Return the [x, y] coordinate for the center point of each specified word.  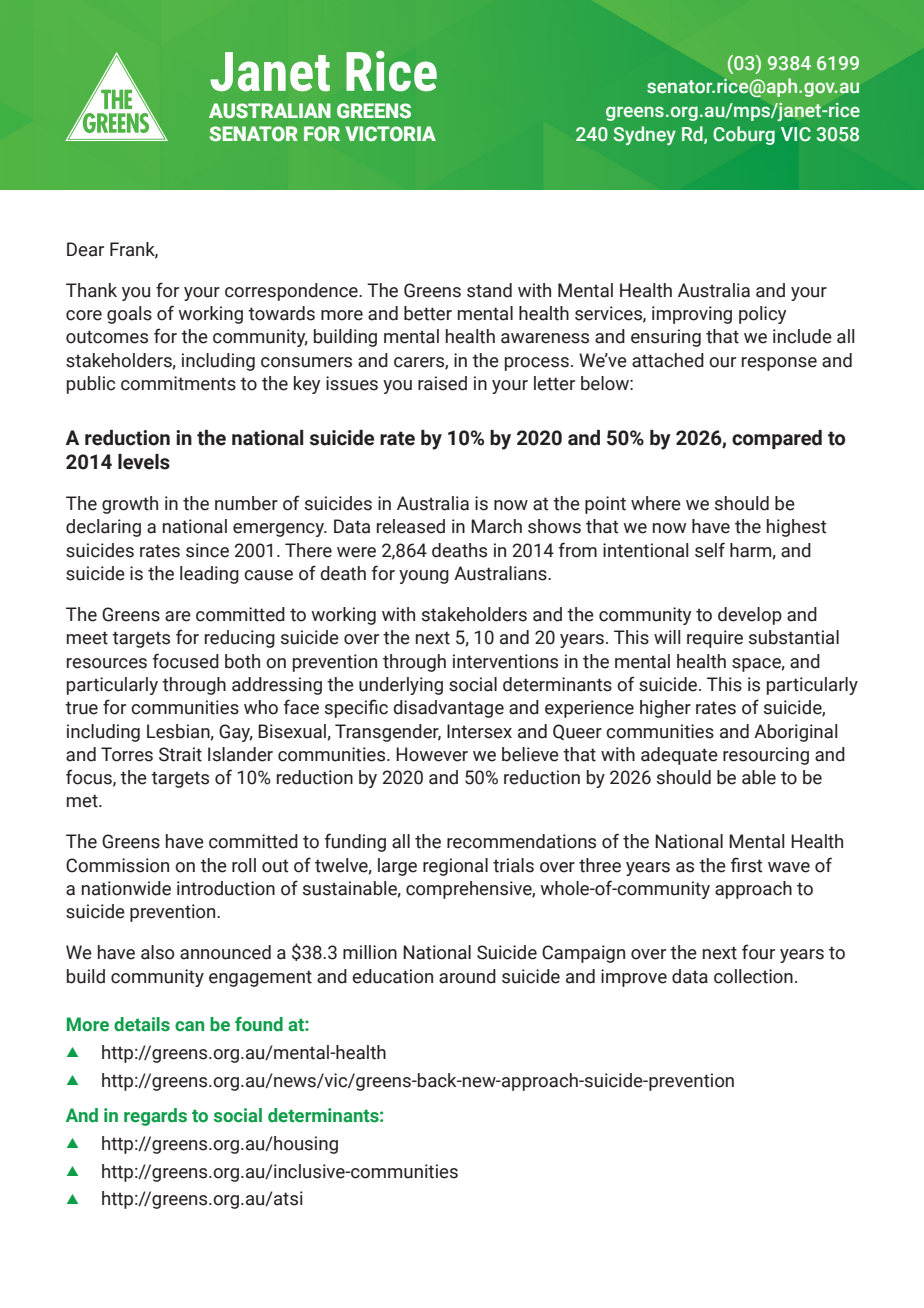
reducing [240, 639]
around [467, 976]
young [424, 577]
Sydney [644, 135]
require [715, 639]
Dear [85, 249]
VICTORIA [390, 133]
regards [155, 1117]
